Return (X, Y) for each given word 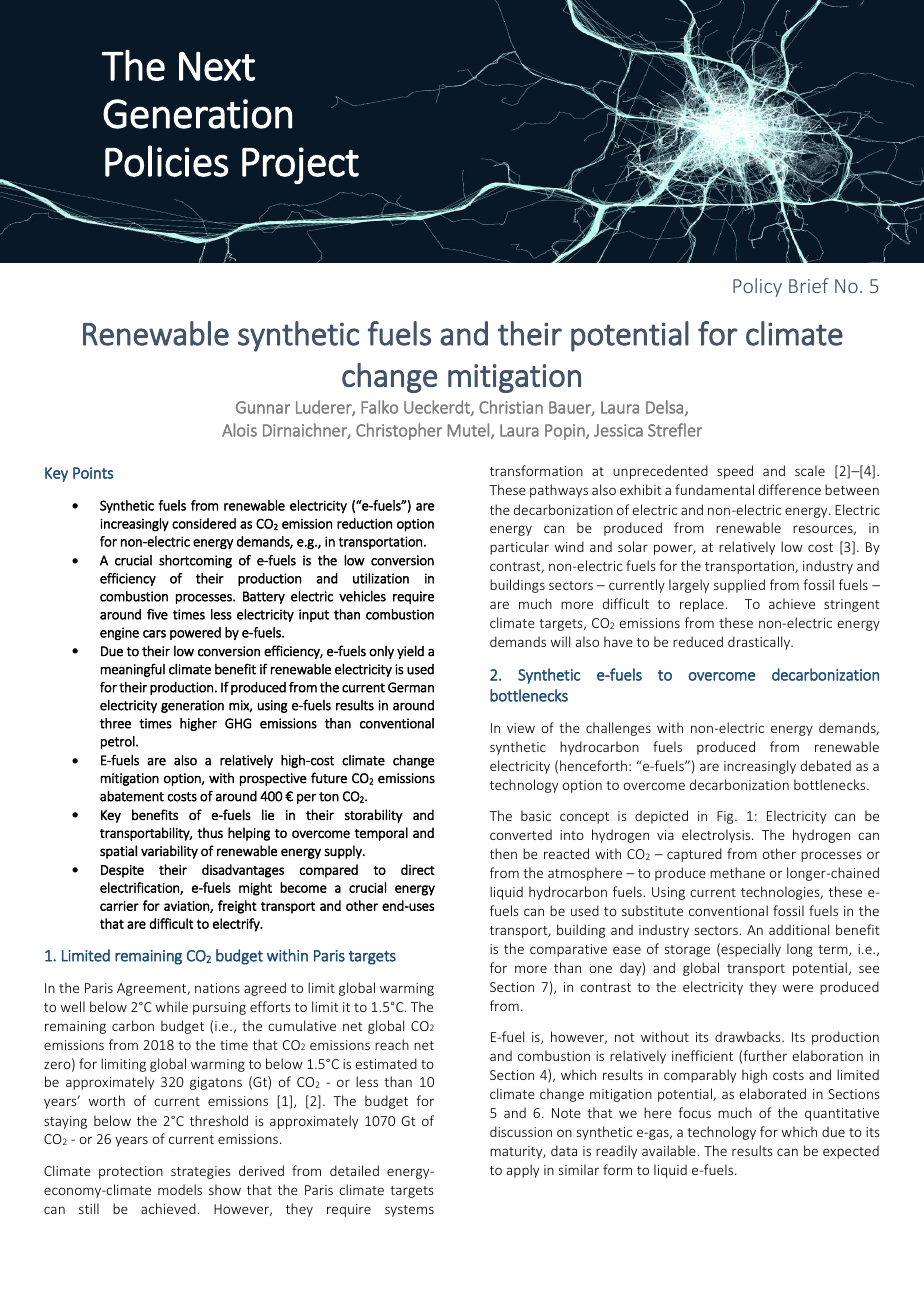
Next (217, 66)
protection (131, 1172)
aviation (187, 907)
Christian (511, 407)
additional (799, 929)
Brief (809, 285)
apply (523, 1171)
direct (418, 869)
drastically (760, 643)
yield (410, 652)
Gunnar (263, 407)
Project (300, 165)
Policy (757, 287)
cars (154, 634)
